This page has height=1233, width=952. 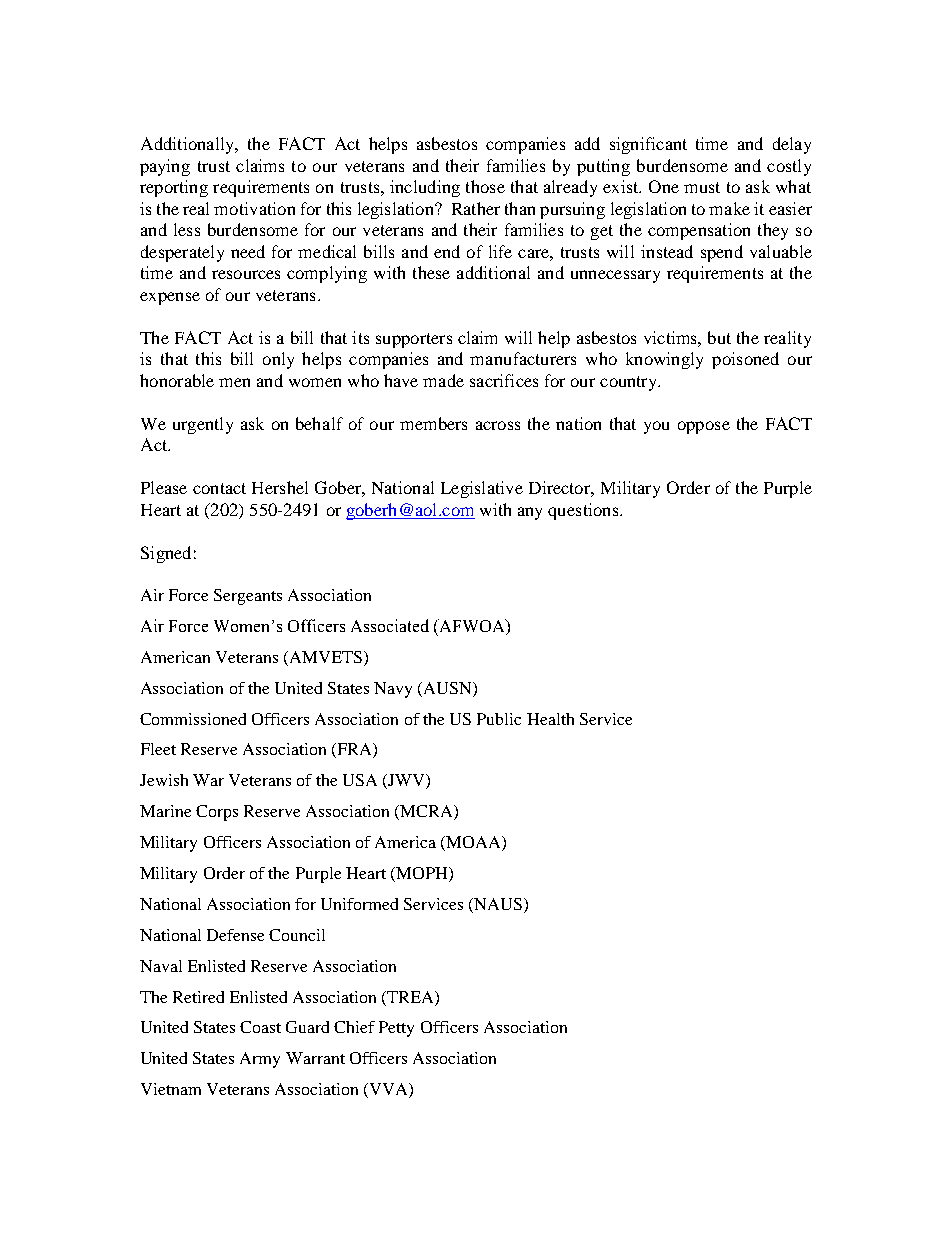 What do you see at coordinates (354, 1027) in the page?
I see `Chief` at bounding box center [354, 1027].
